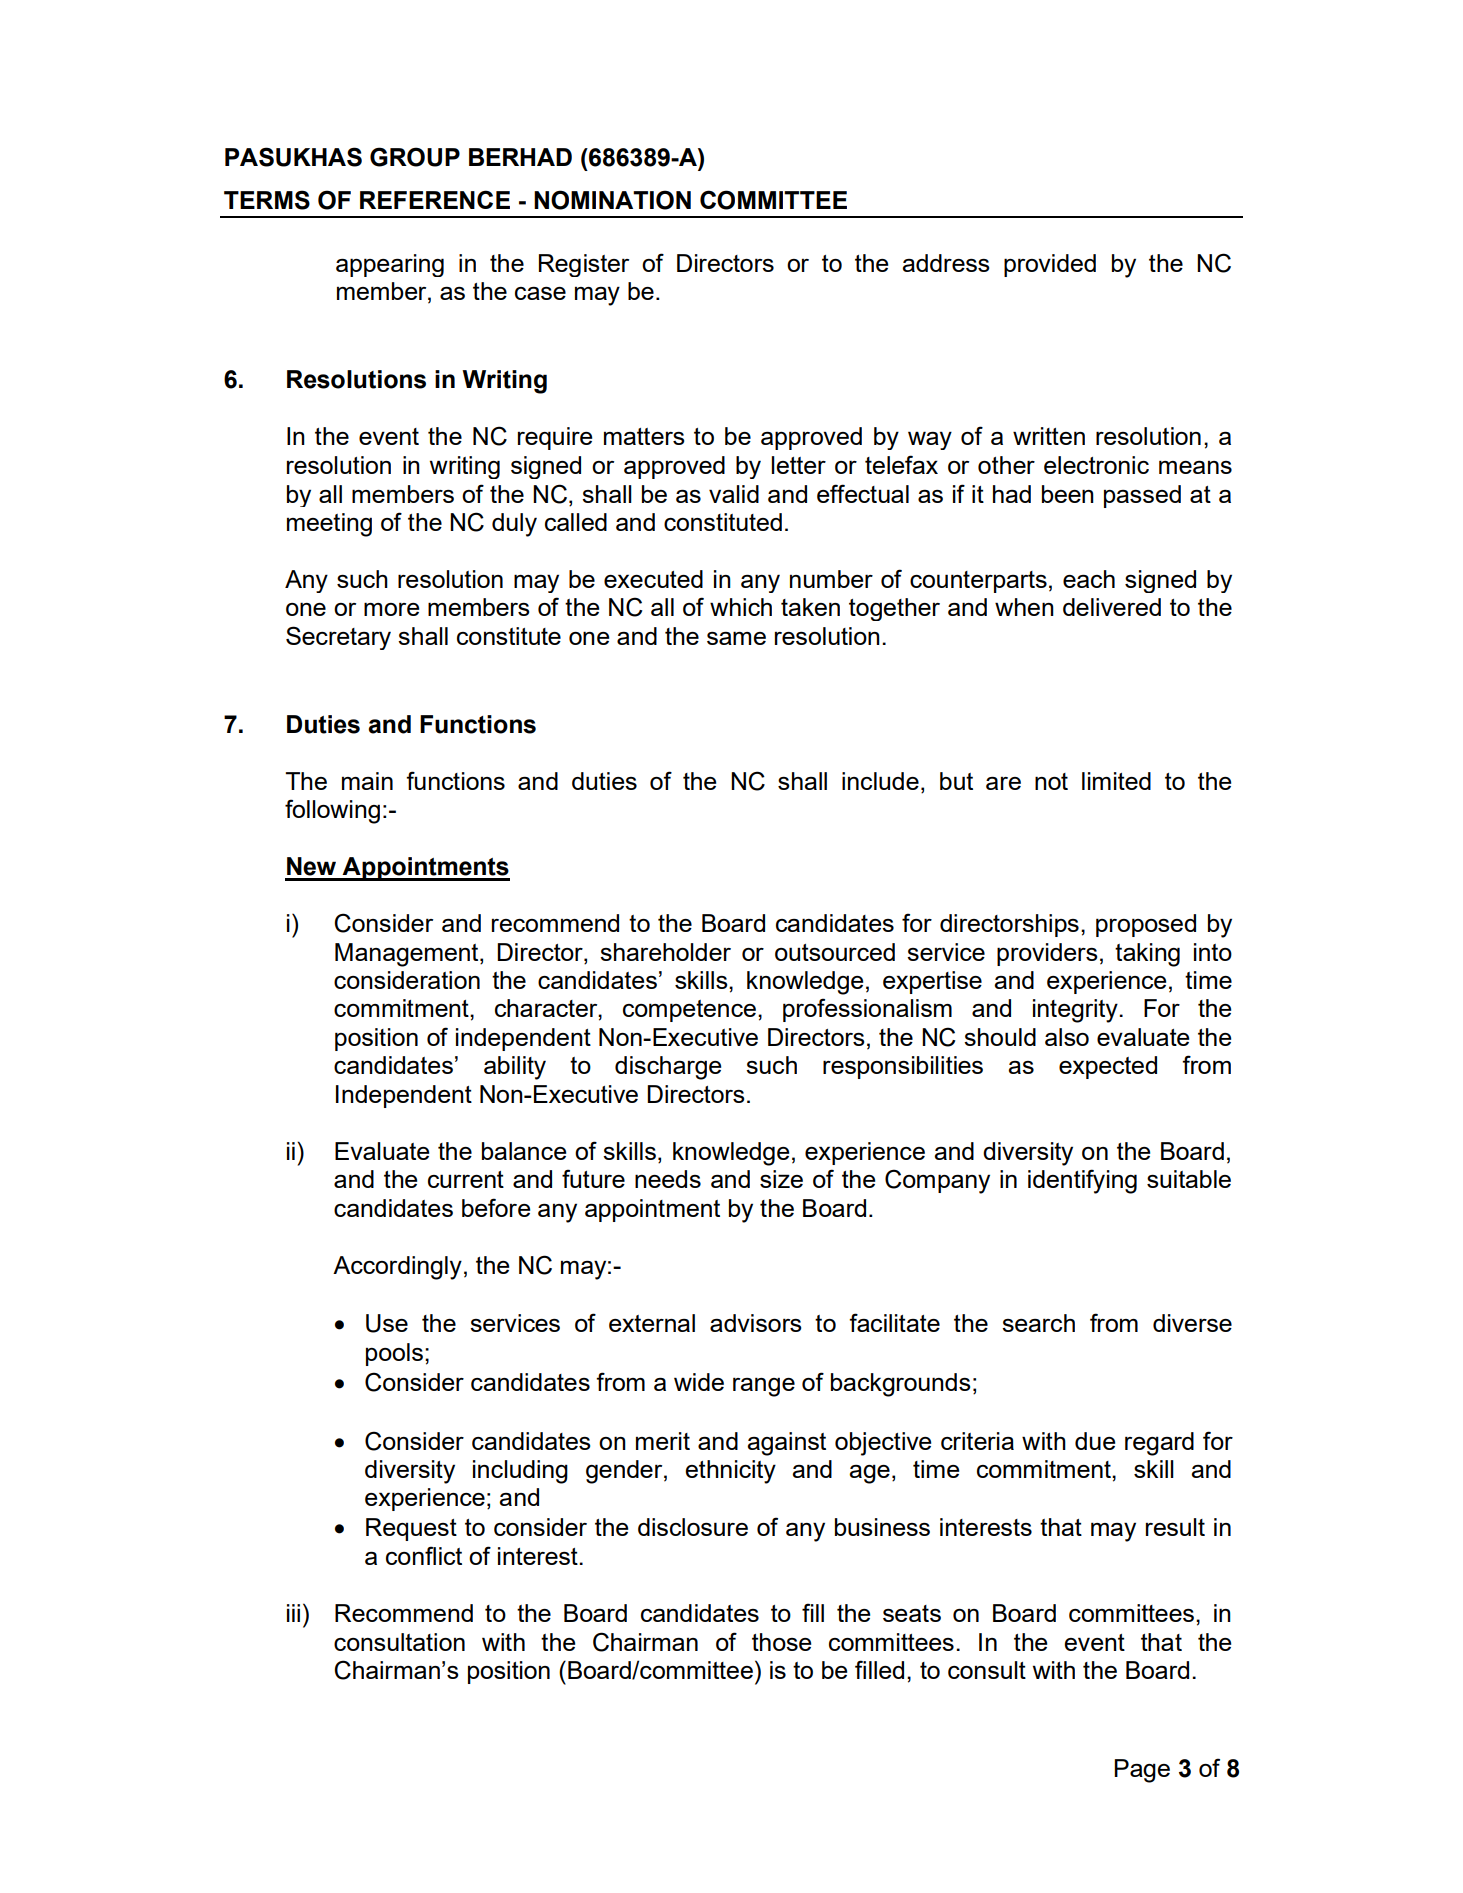 The image size is (1463, 1893). What do you see at coordinates (781, 1642) in the screenshot?
I see `those` at bounding box center [781, 1642].
